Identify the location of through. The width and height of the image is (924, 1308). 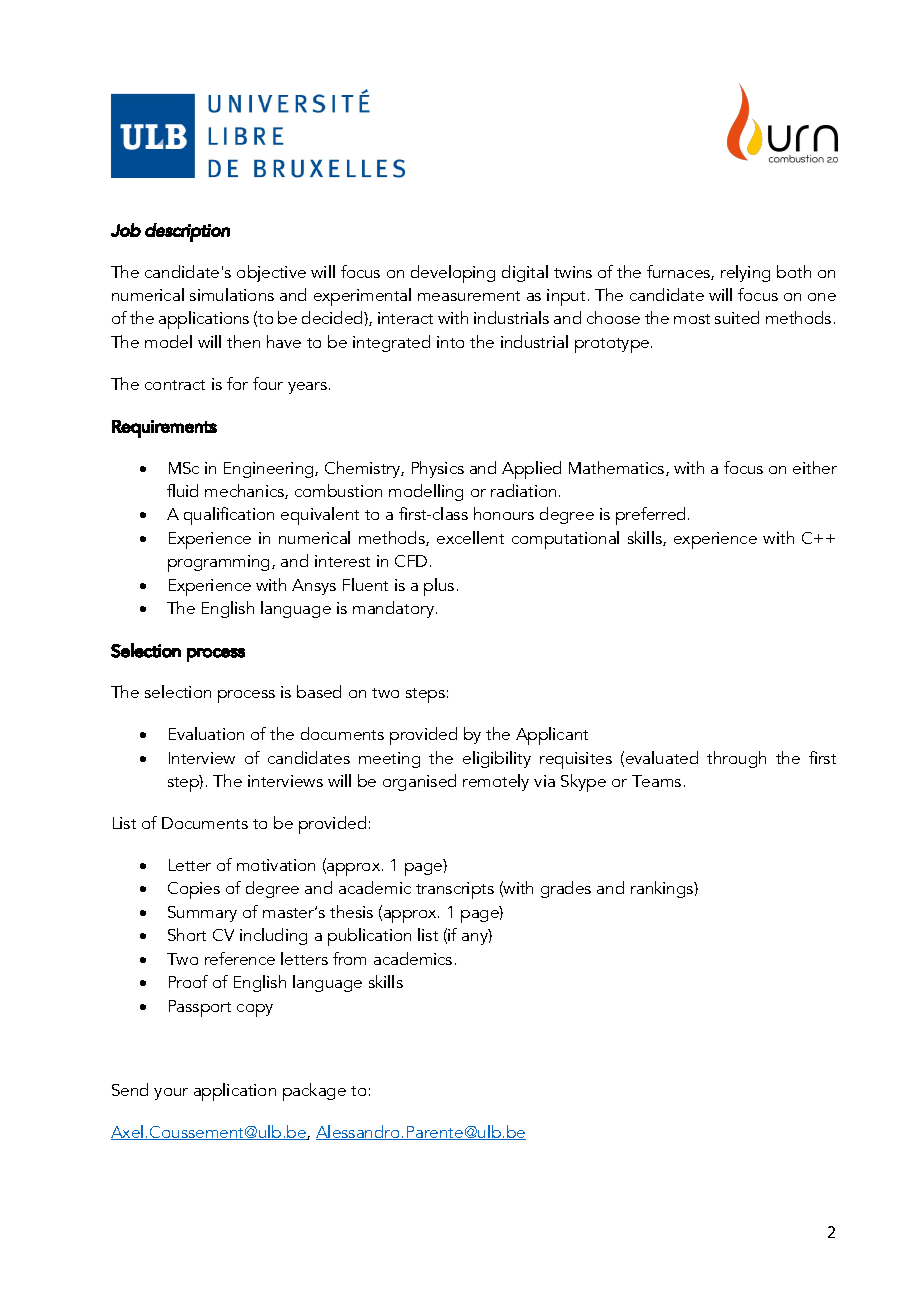
(736, 759).
